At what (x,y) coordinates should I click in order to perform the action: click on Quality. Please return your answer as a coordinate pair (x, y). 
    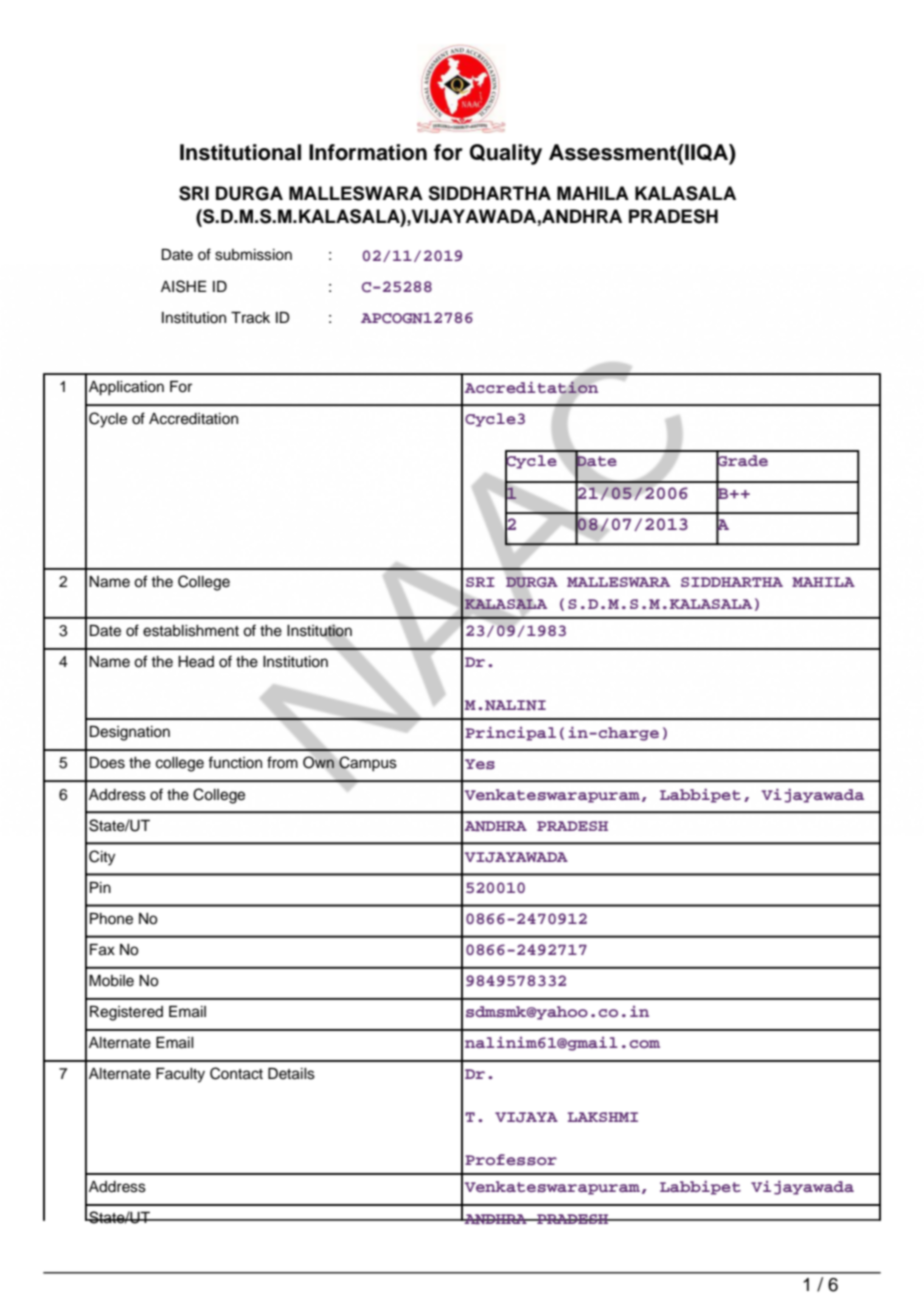
    Looking at the image, I should click on (506, 154).
